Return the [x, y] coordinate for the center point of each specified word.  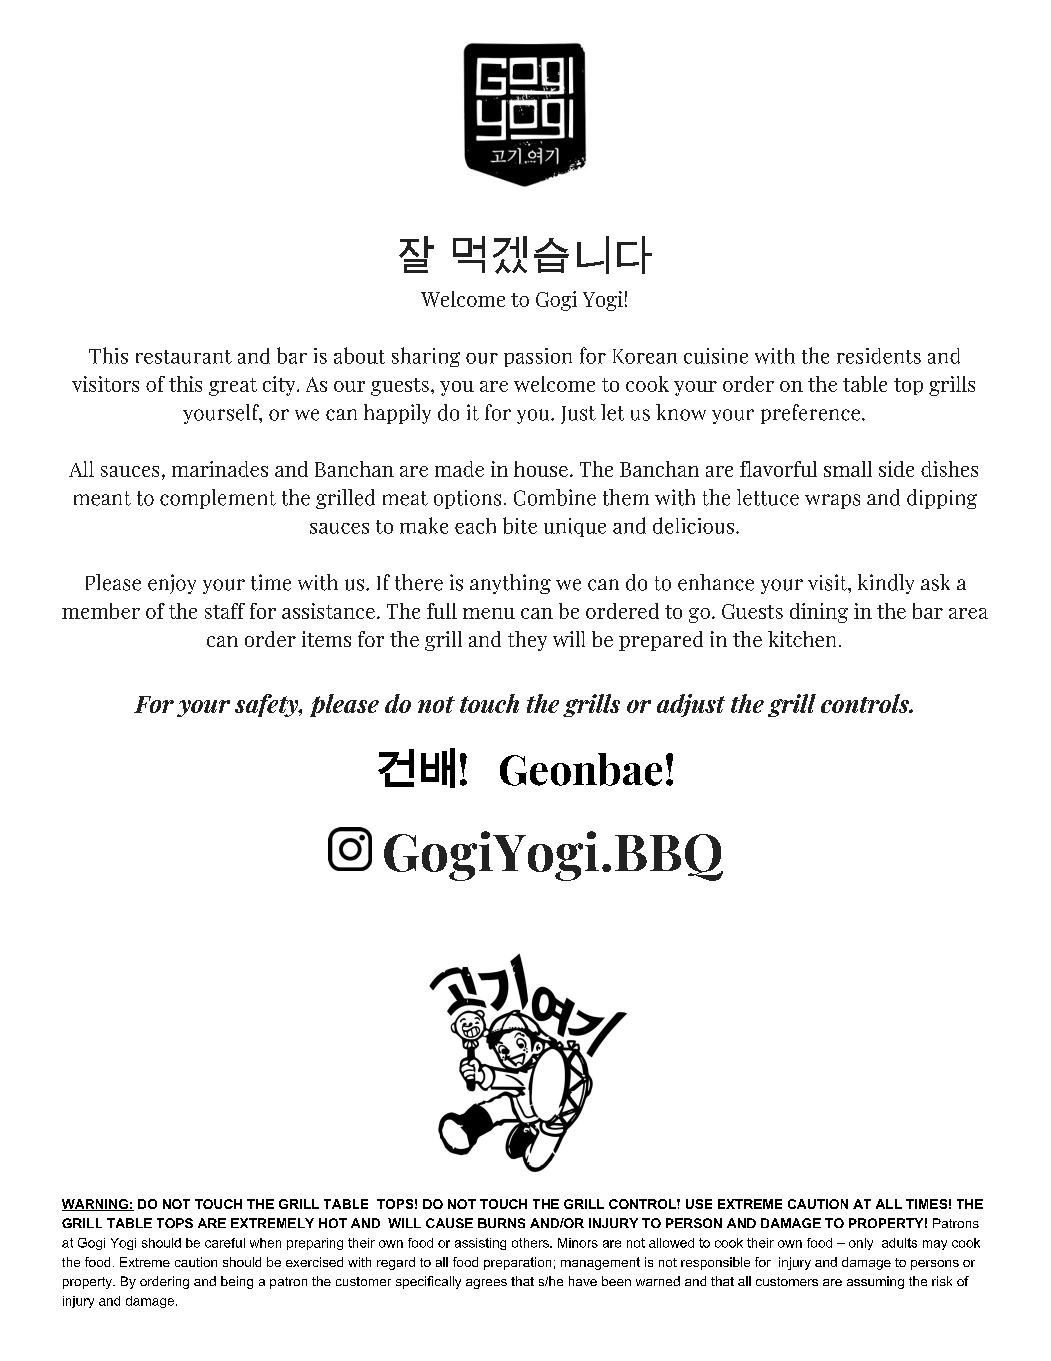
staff [225, 611]
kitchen [802, 639]
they [527, 641]
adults [899, 1243]
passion [538, 357]
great [233, 387]
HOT [333, 1223]
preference [810, 414]
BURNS [501, 1223]
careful [225, 1243]
